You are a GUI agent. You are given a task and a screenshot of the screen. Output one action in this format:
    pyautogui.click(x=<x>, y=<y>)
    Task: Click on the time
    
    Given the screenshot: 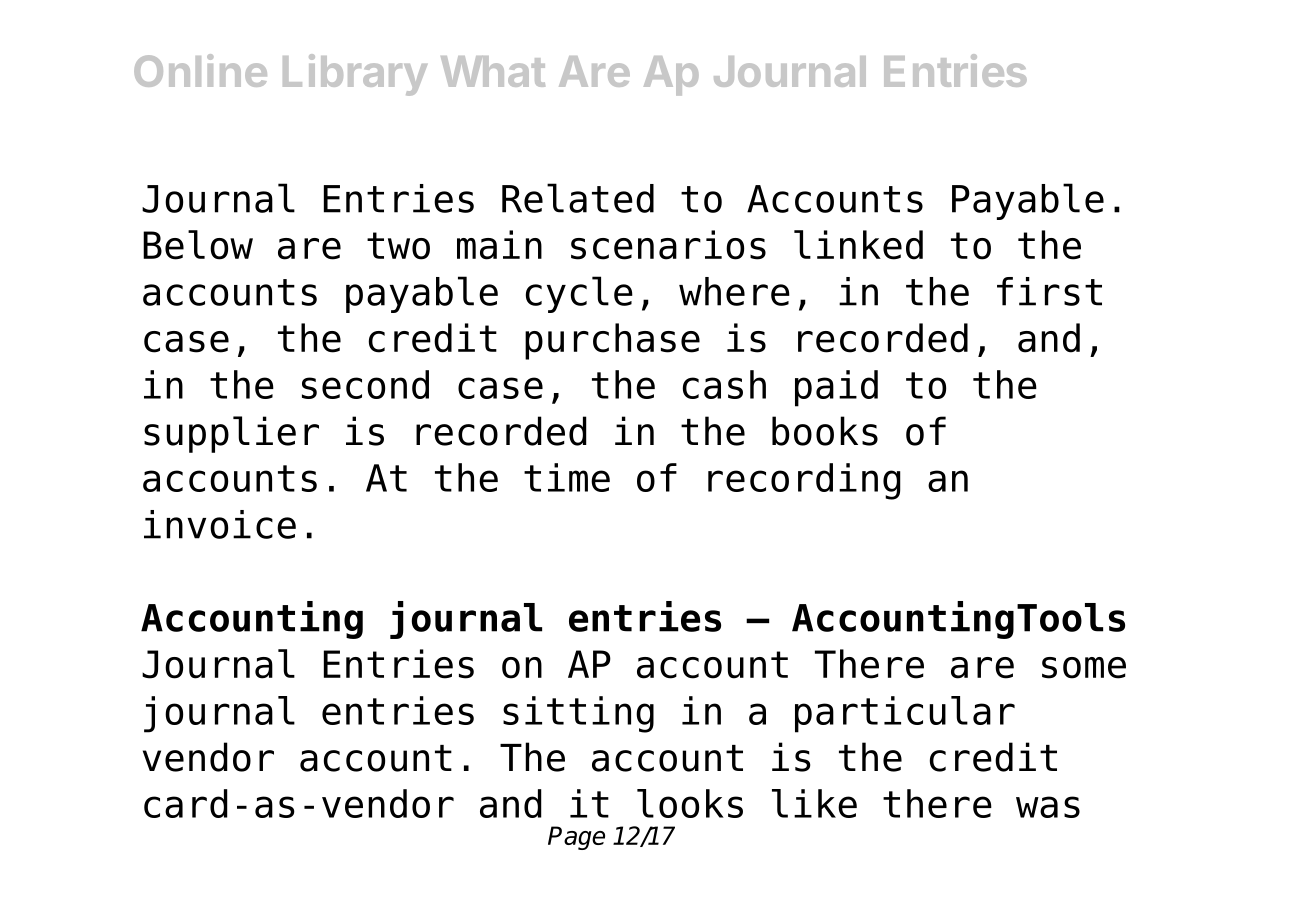 What is the action you would take?
    pyautogui.click(x=567, y=477)
